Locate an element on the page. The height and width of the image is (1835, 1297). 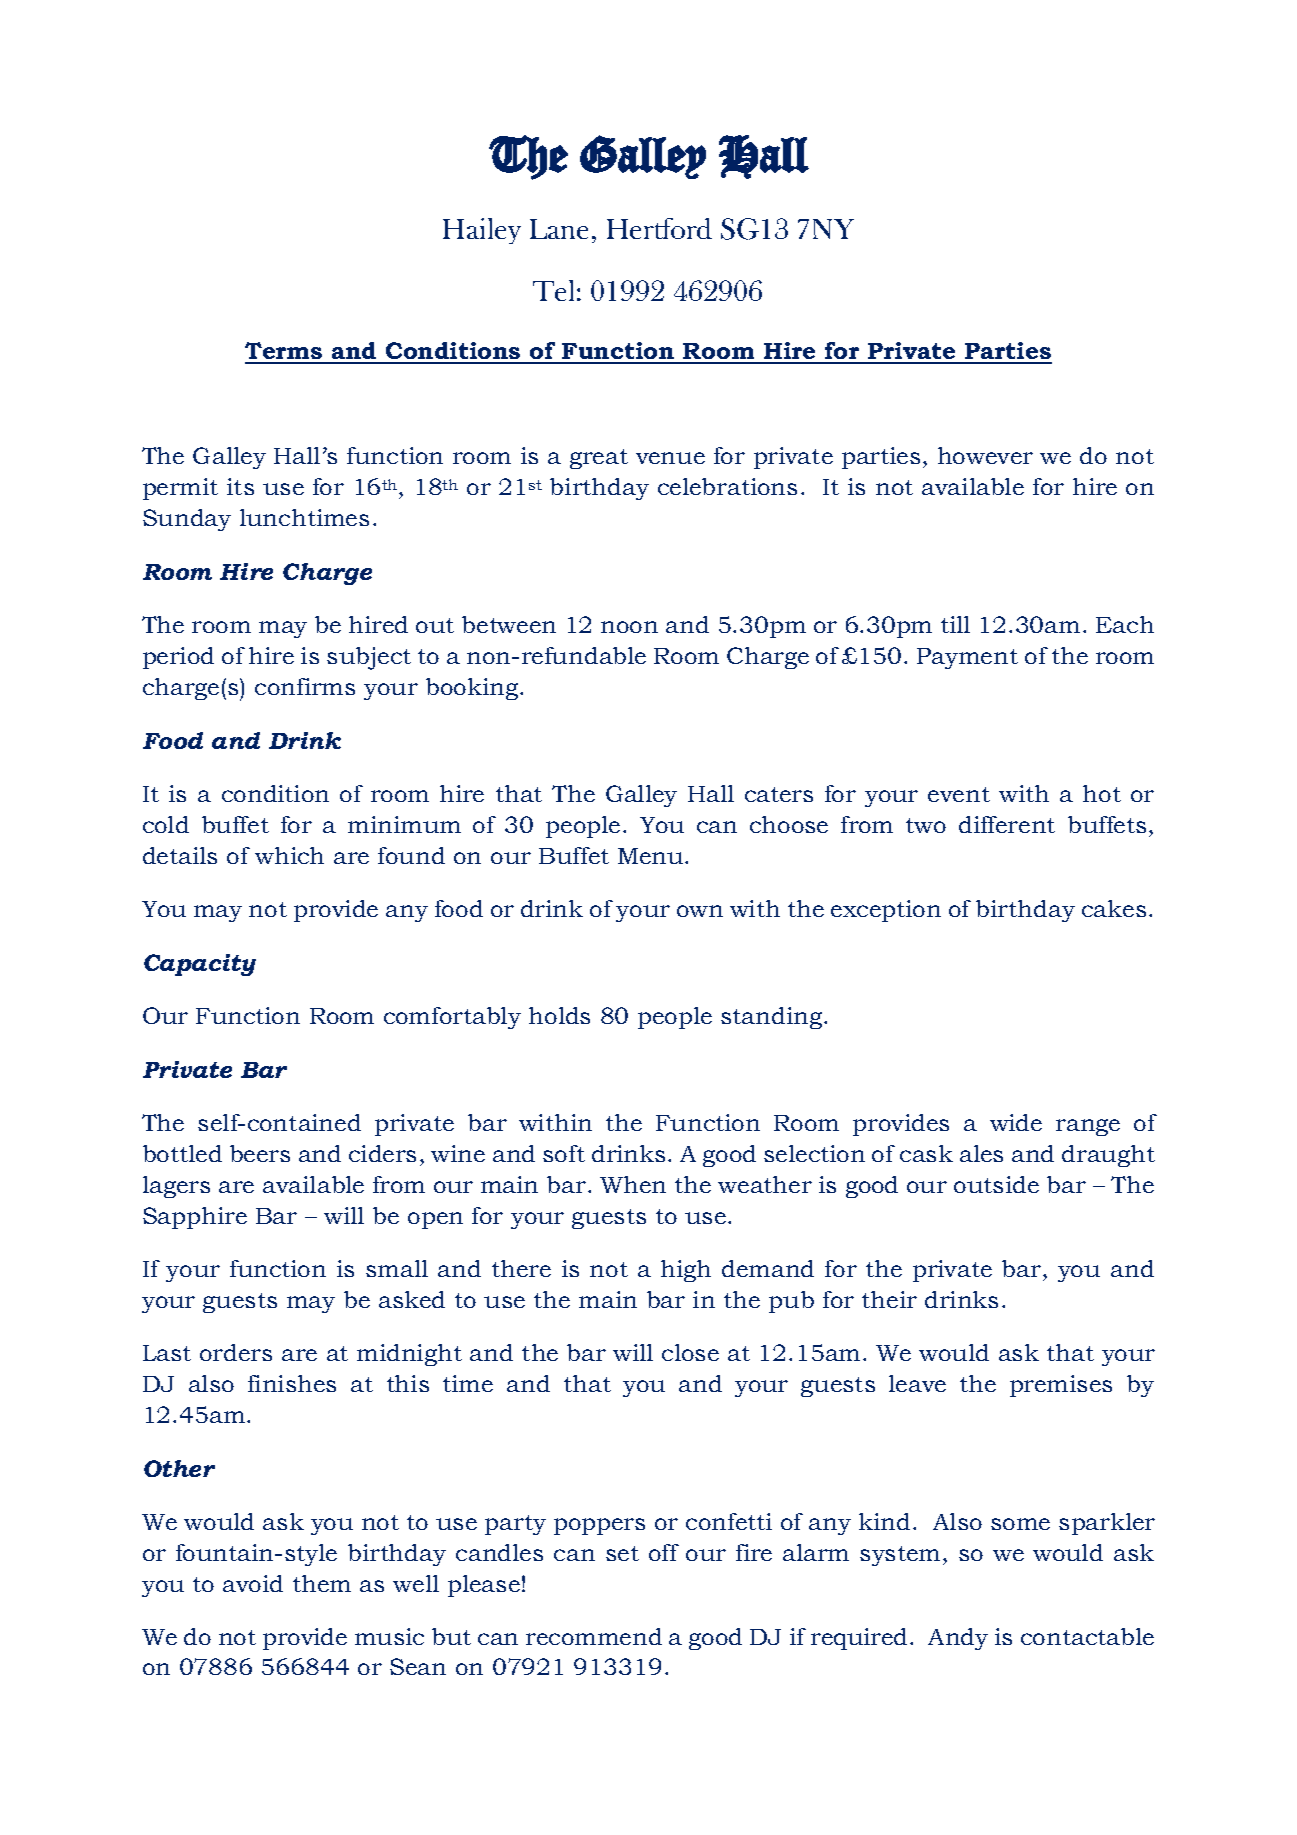
different is located at coordinates (1007, 824).
